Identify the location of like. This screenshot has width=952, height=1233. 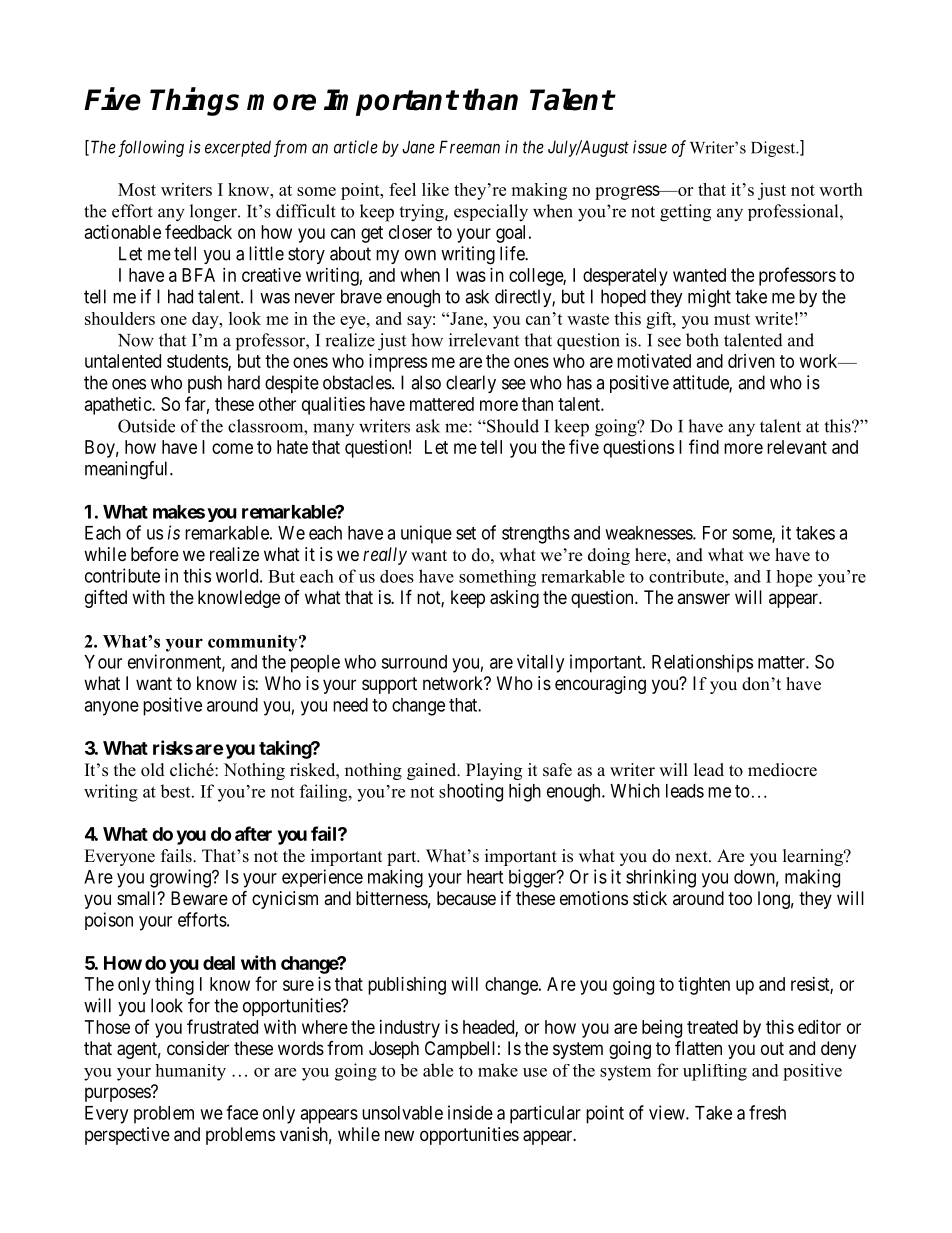
(435, 189).
